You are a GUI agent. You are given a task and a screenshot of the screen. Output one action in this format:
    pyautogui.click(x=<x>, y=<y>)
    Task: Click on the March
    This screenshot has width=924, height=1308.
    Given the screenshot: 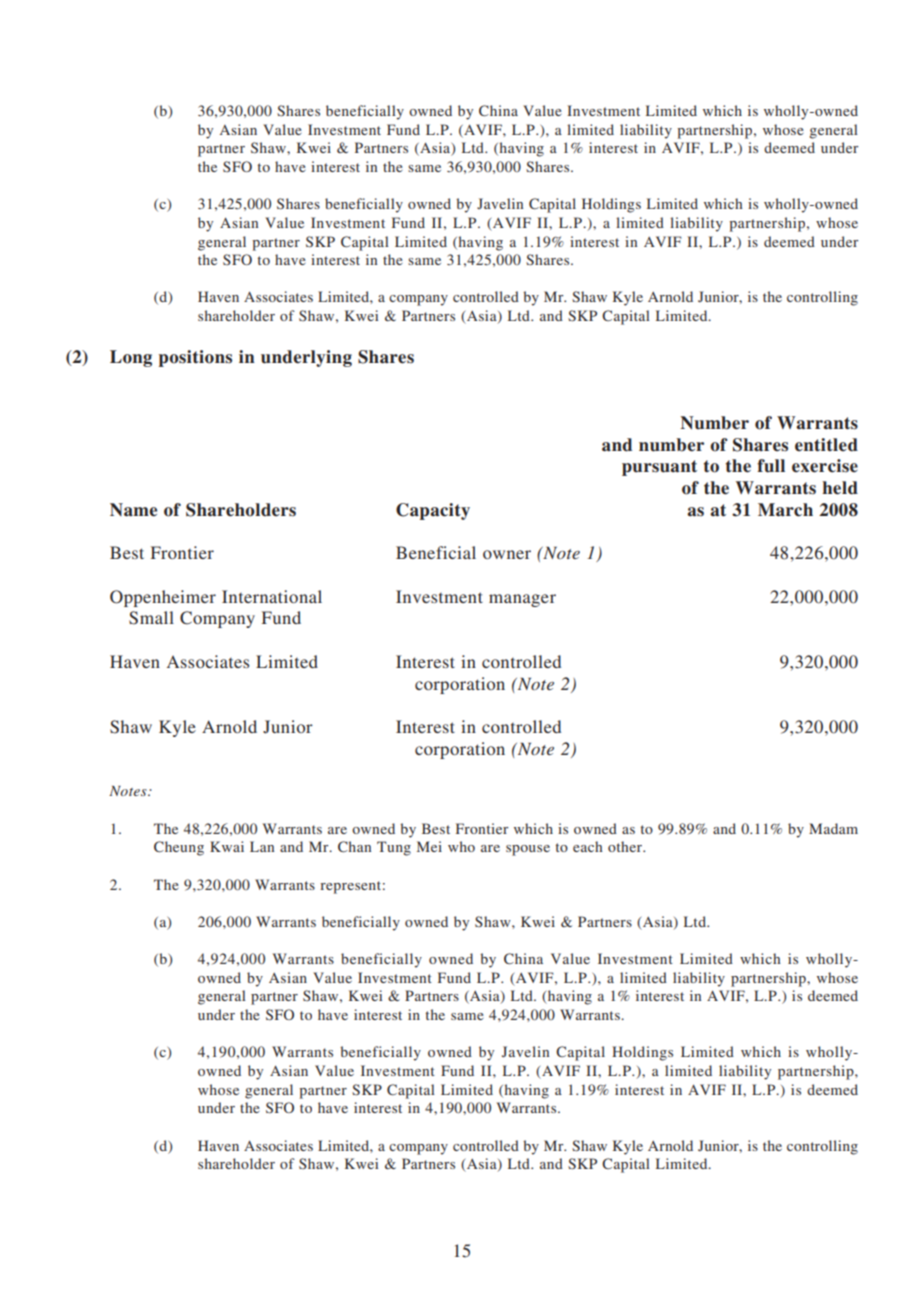 What is the action you would take?
    pyautogui.click(x=785, y=510)
